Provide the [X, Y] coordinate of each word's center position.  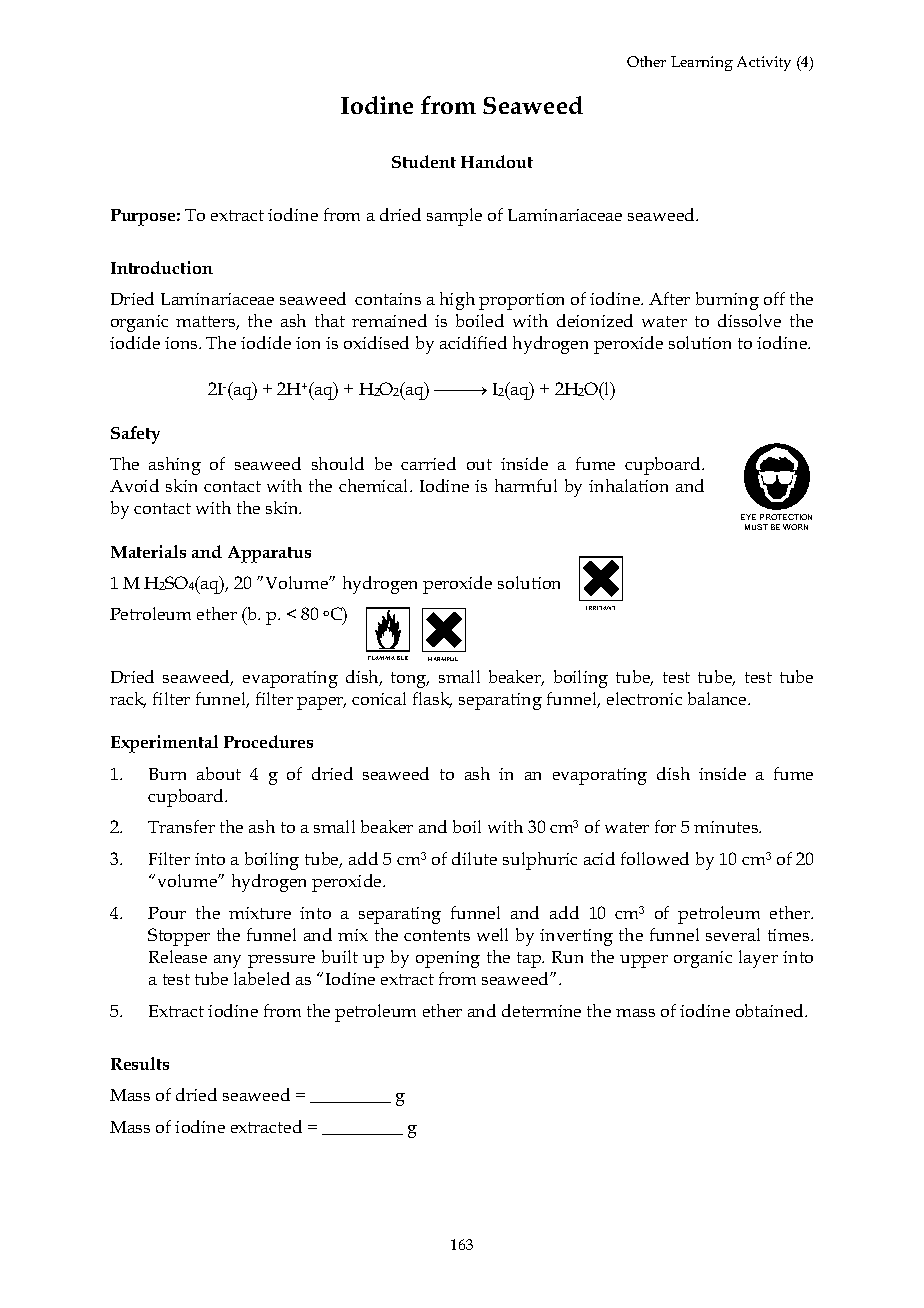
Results [140, 1063]
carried [428, 463]
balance [718, 698]
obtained [771, 1010]
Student [424, 161]
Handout [497, 161]
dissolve [749, 320]
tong [410, 680]
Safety [135, 435]
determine [541, 1010]
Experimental [164, 744]
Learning [702, 63]
